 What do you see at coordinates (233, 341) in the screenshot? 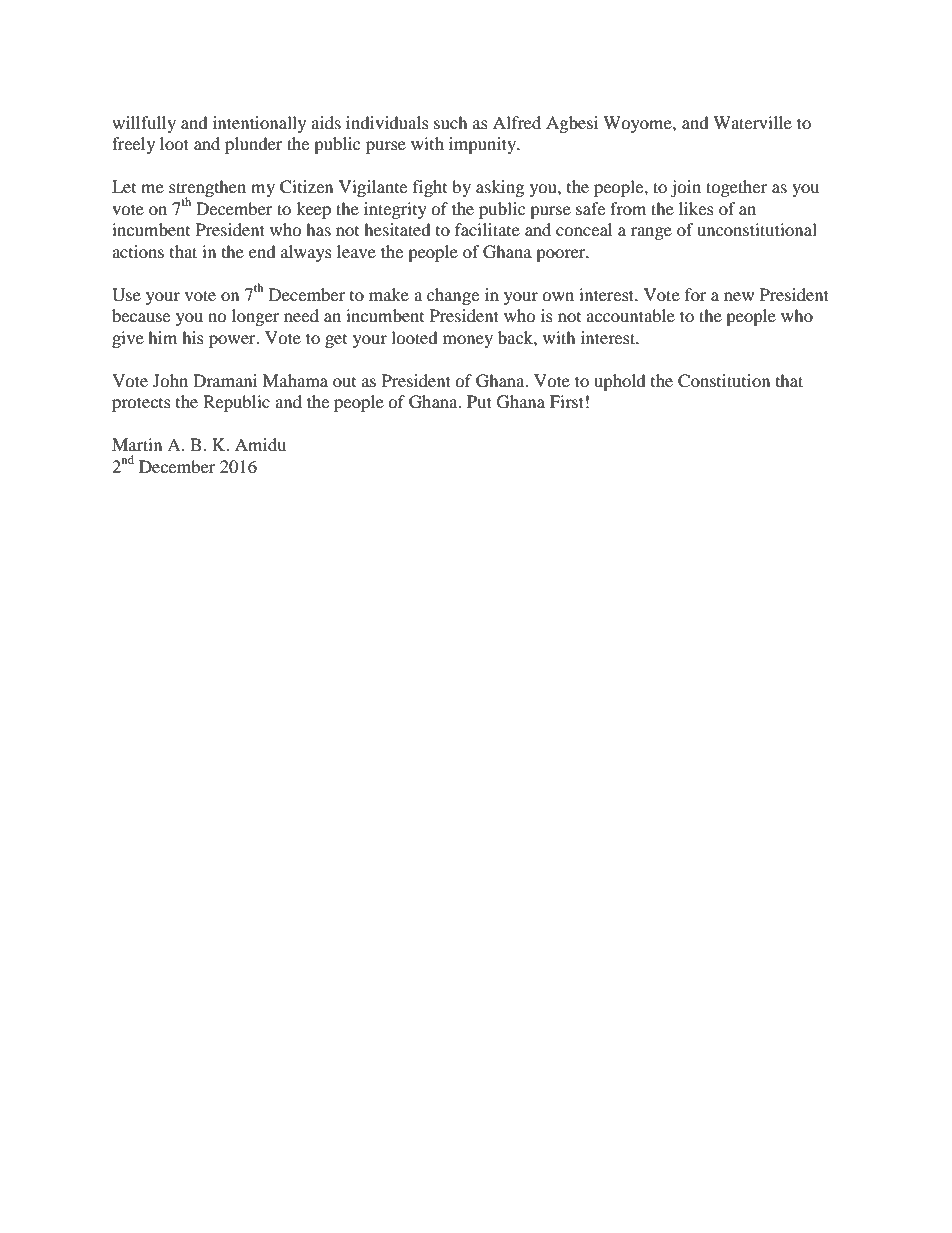
I see `power` at bounding box center [233, 341].
